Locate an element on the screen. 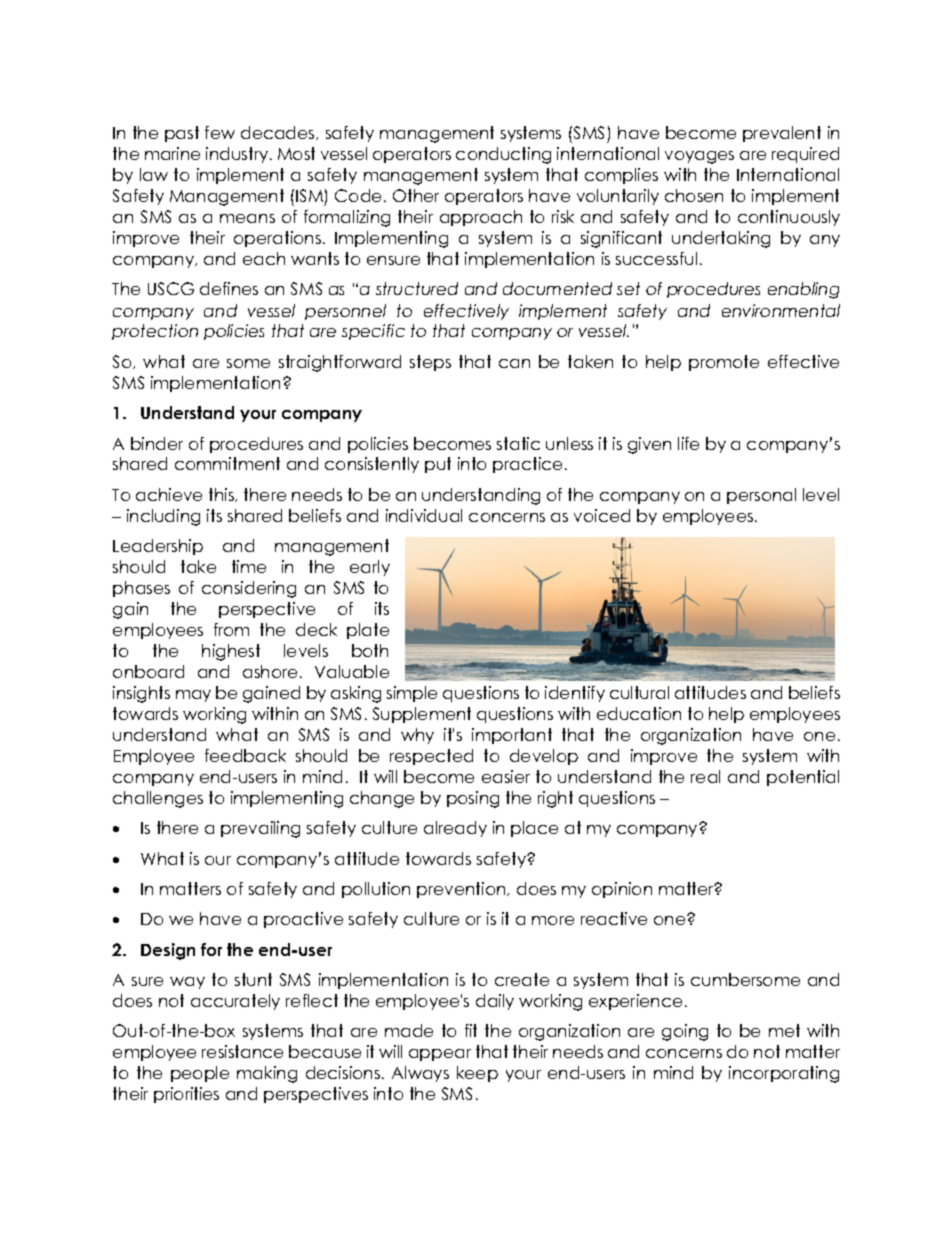 The image size is (952, 1233). feedback is located at coordinates (245, 755).
